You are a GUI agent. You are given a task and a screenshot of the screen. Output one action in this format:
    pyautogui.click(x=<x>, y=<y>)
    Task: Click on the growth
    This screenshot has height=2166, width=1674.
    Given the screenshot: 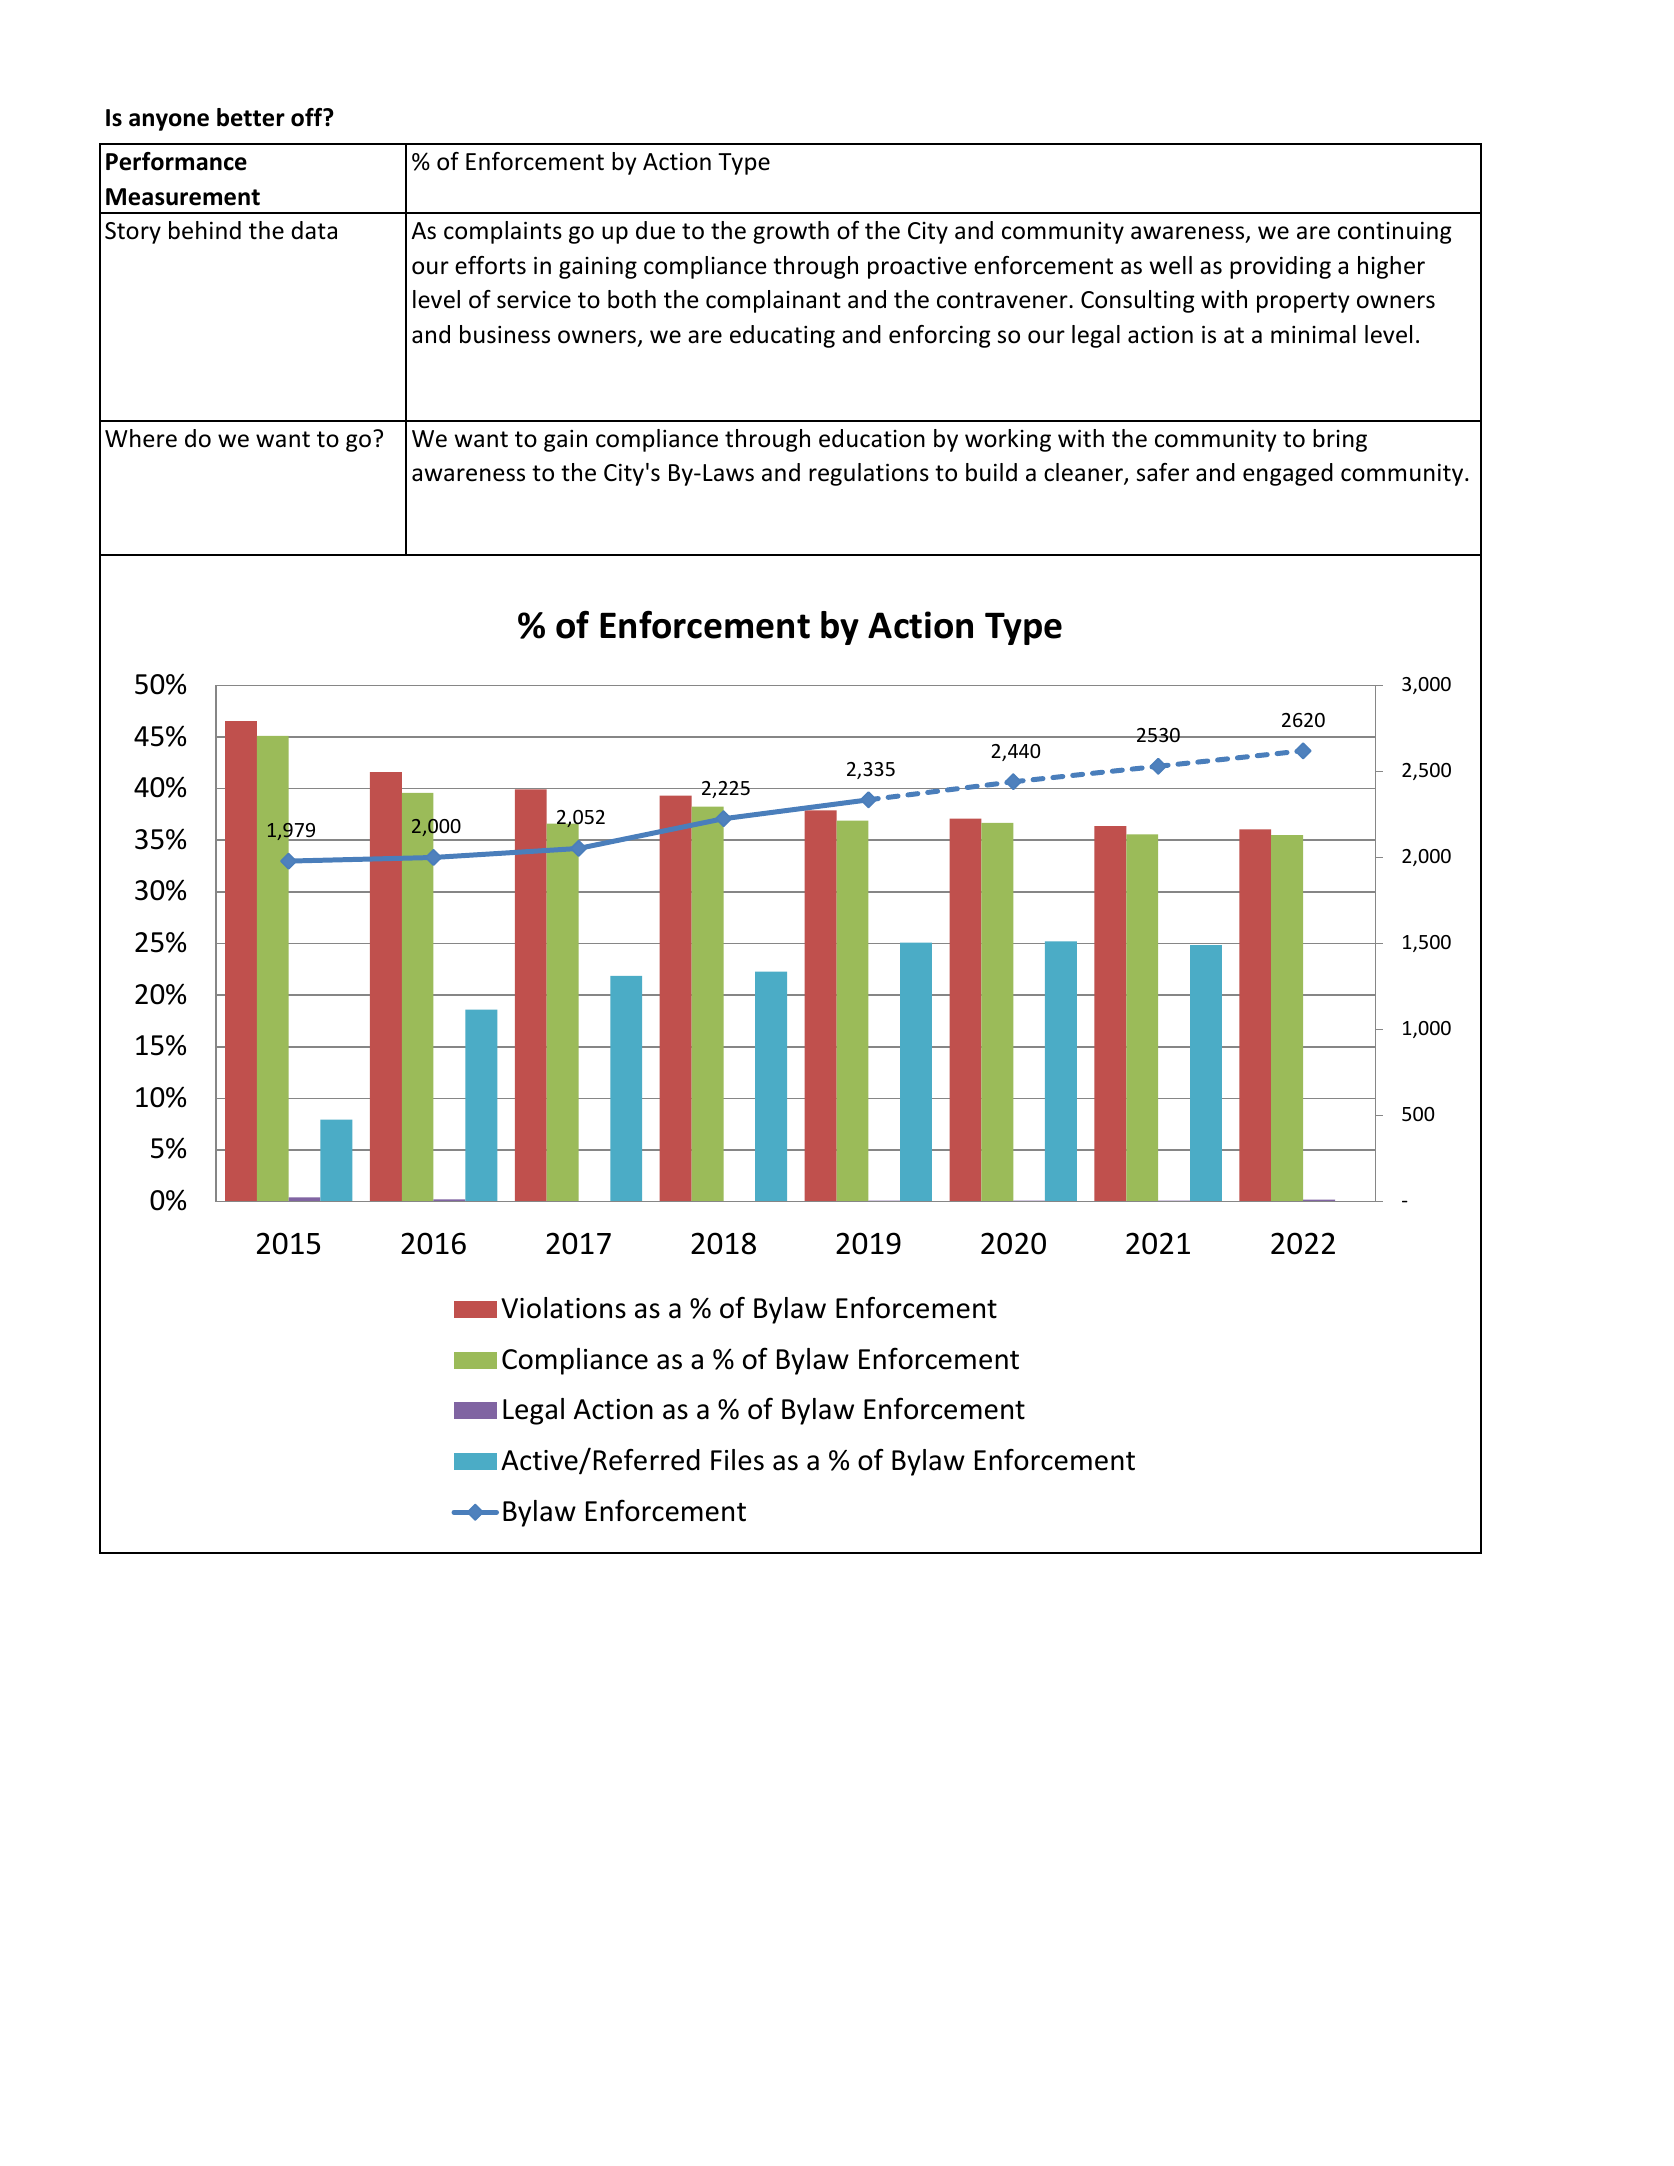 What is the action you would take?
    pyautogui.click(x=791, y=232)
